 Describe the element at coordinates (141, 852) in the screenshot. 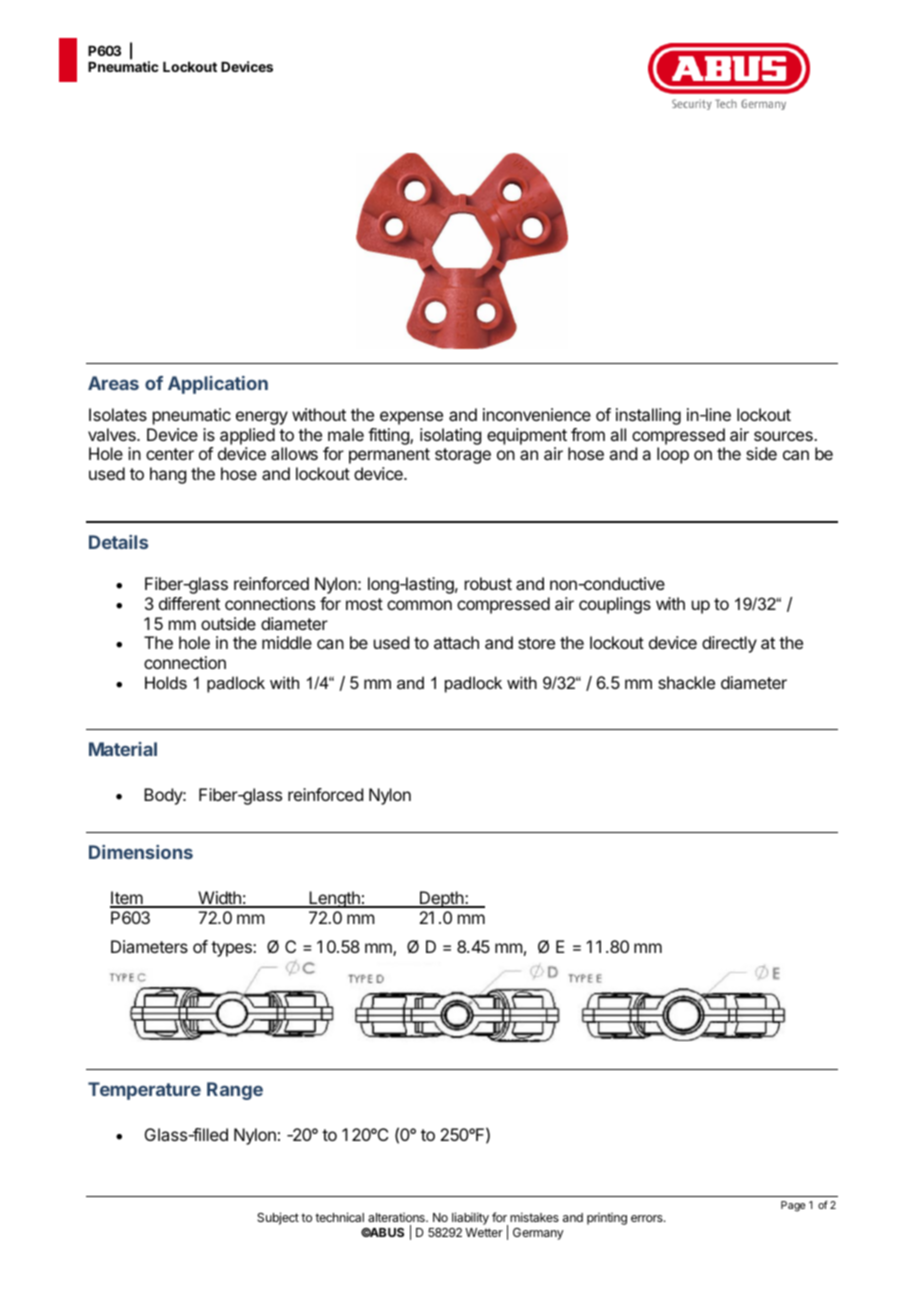

I see `Dimensions` at that location.
